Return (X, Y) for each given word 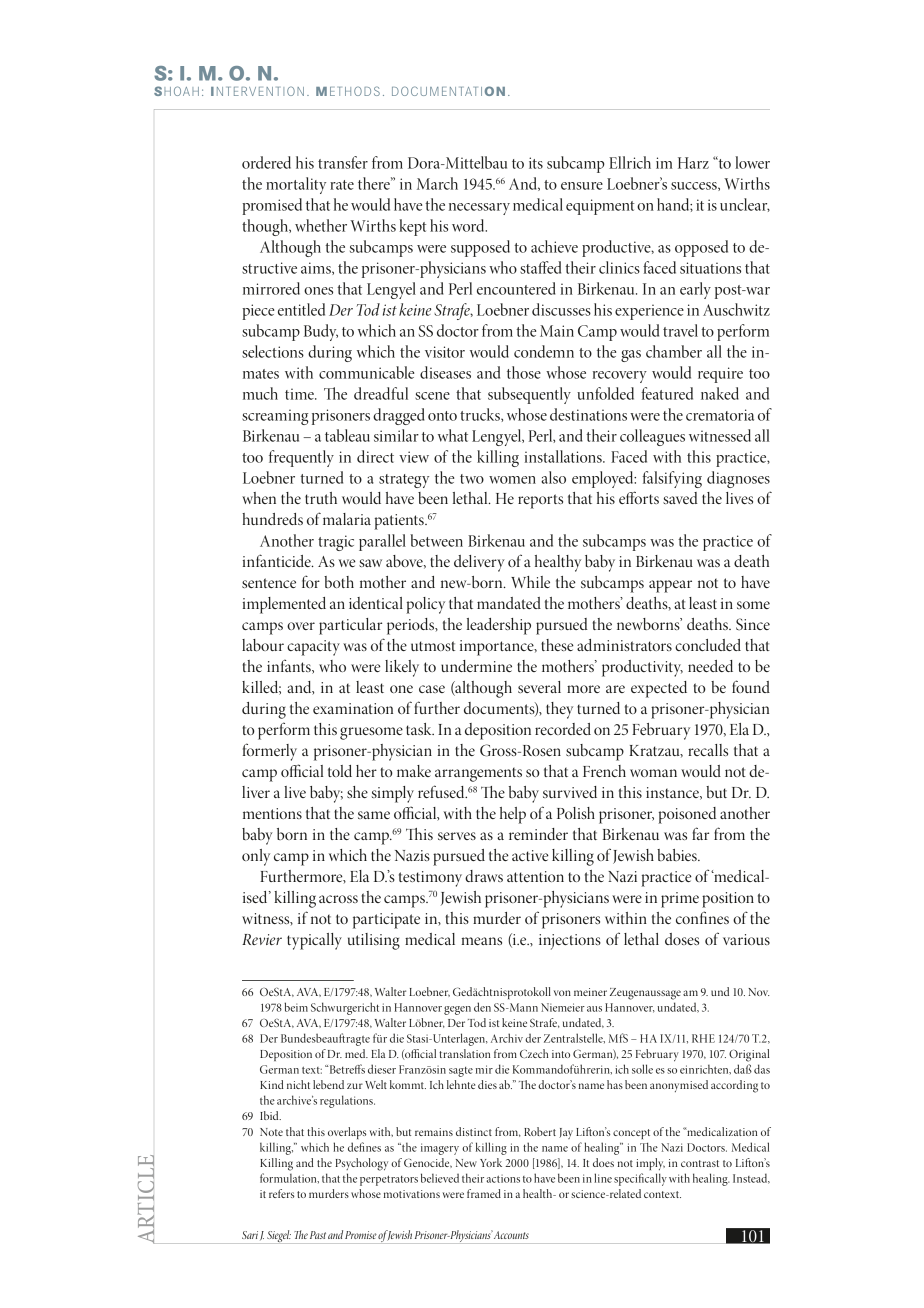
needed (710, 666)
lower (752, 162)
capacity (313, 648)
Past (318, 1235)
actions (503, 1179)
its (536, 163)
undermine (476, 666)
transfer (343, 162)
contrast (700, 1163)
